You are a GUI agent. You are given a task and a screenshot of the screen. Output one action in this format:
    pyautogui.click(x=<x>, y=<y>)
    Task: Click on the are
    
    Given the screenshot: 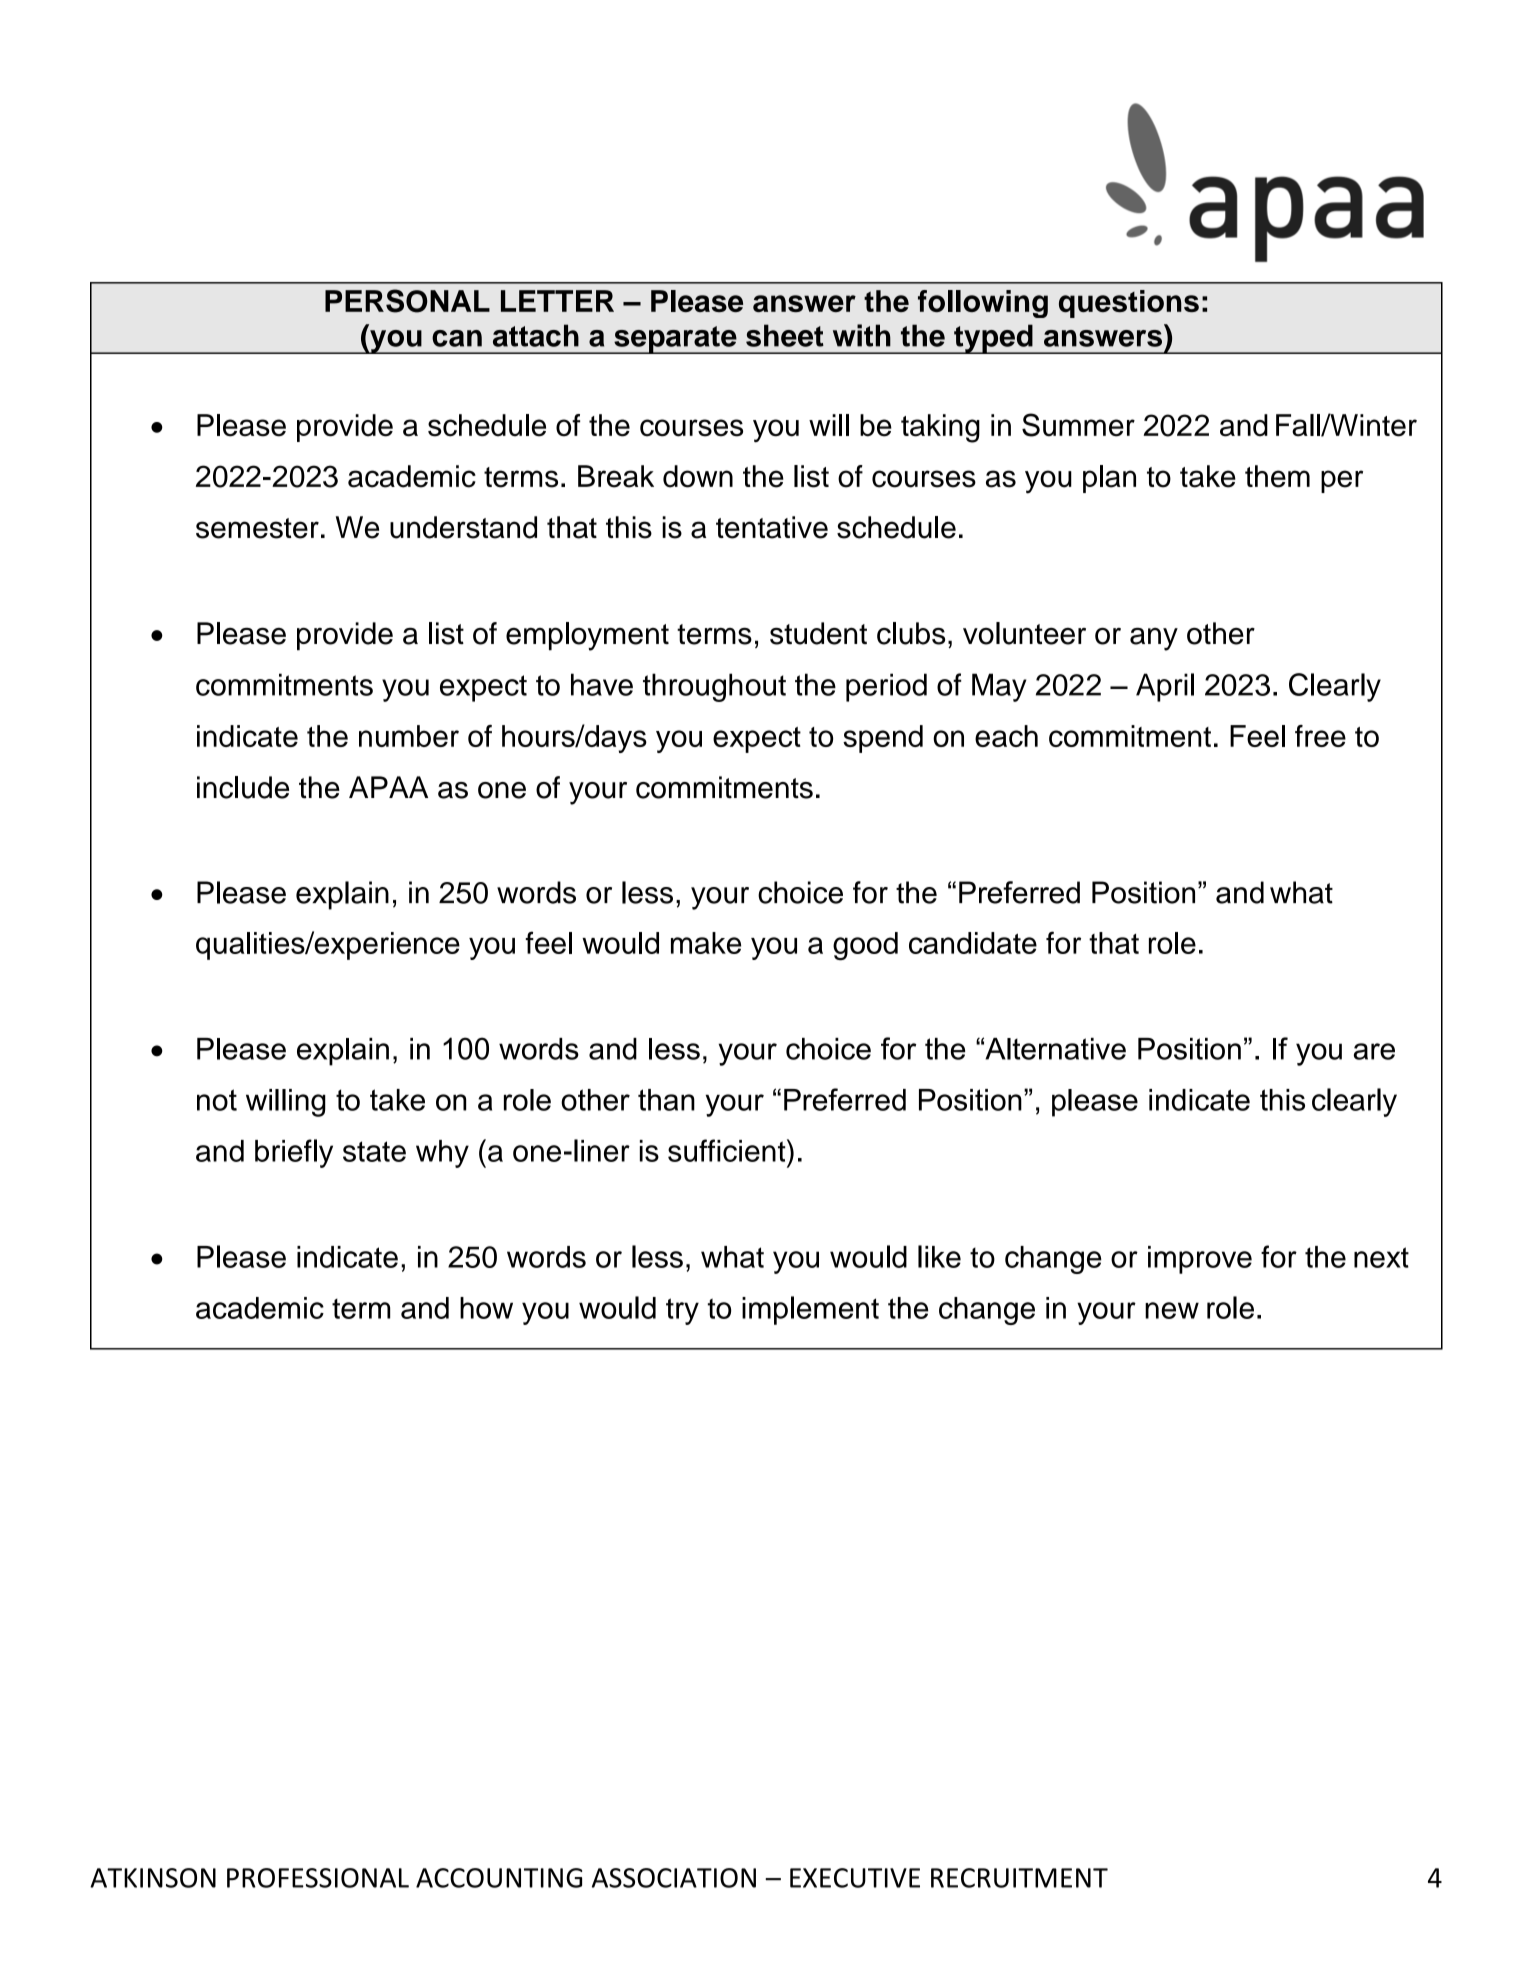 What is the action you would take?
    pyautogui.click(x=1374, y=1051)
